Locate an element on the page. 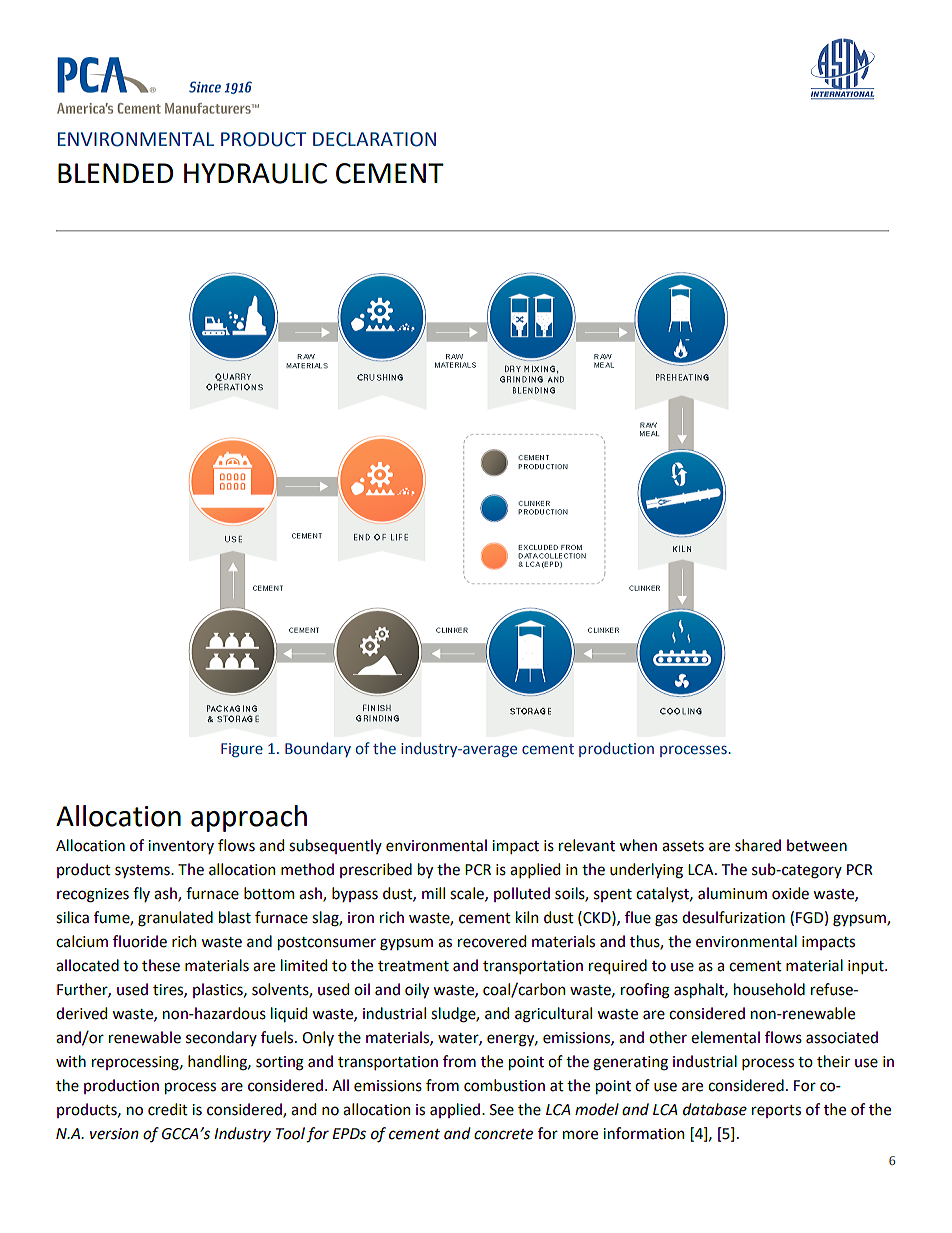  between is located at coordinates (817, 845).
